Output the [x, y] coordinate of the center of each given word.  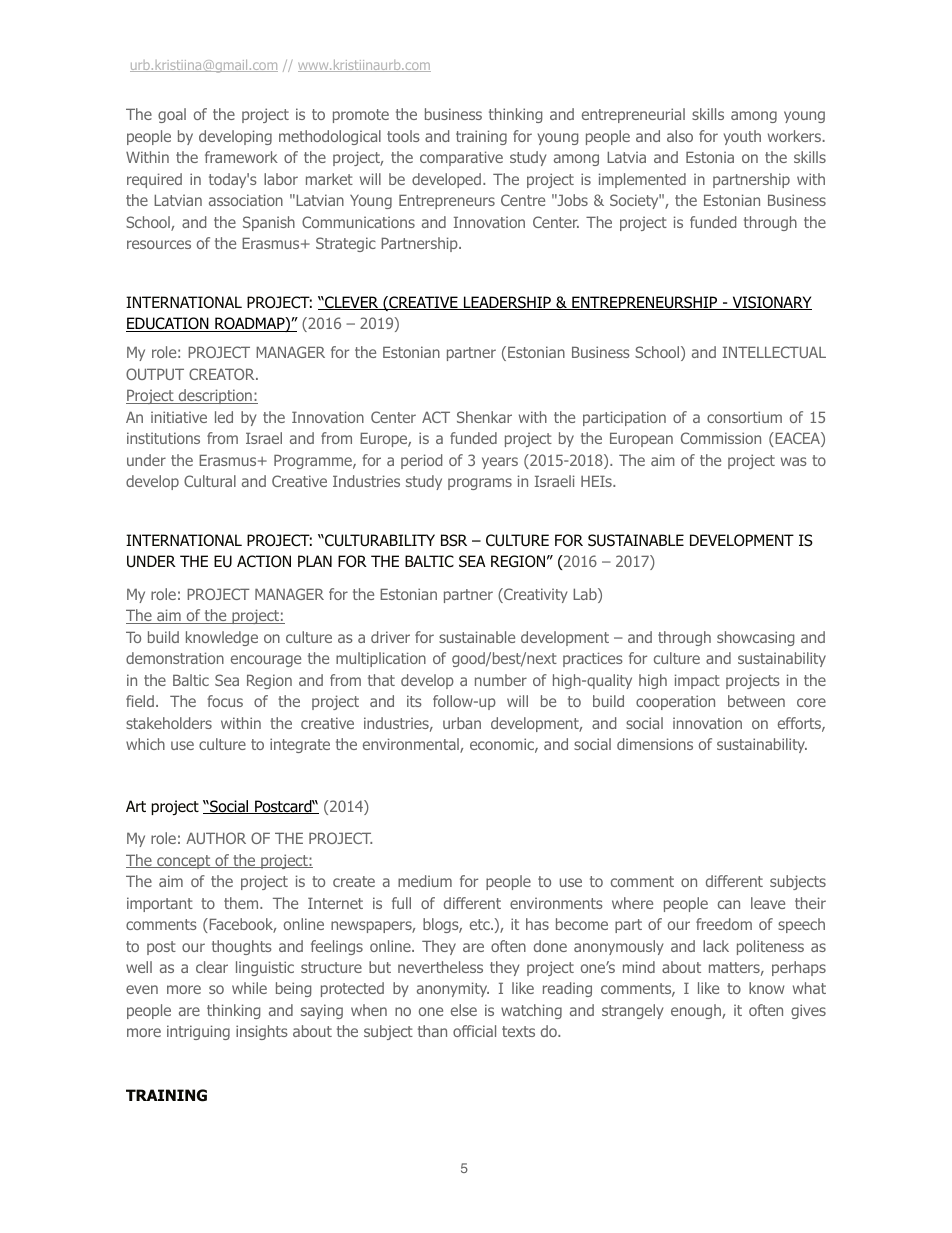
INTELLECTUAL [774, 352]
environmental [412, 745]
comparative [461, 158]
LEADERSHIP [507, 303]
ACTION [264, 561]
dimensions [655, 744]
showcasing [755, 638]
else [464, 1010]
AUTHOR [216, 838]
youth [742, 137]
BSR [454, 540]
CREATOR [223, 374]
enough [697, 1011]
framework [241, 157]
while [249, 988]
